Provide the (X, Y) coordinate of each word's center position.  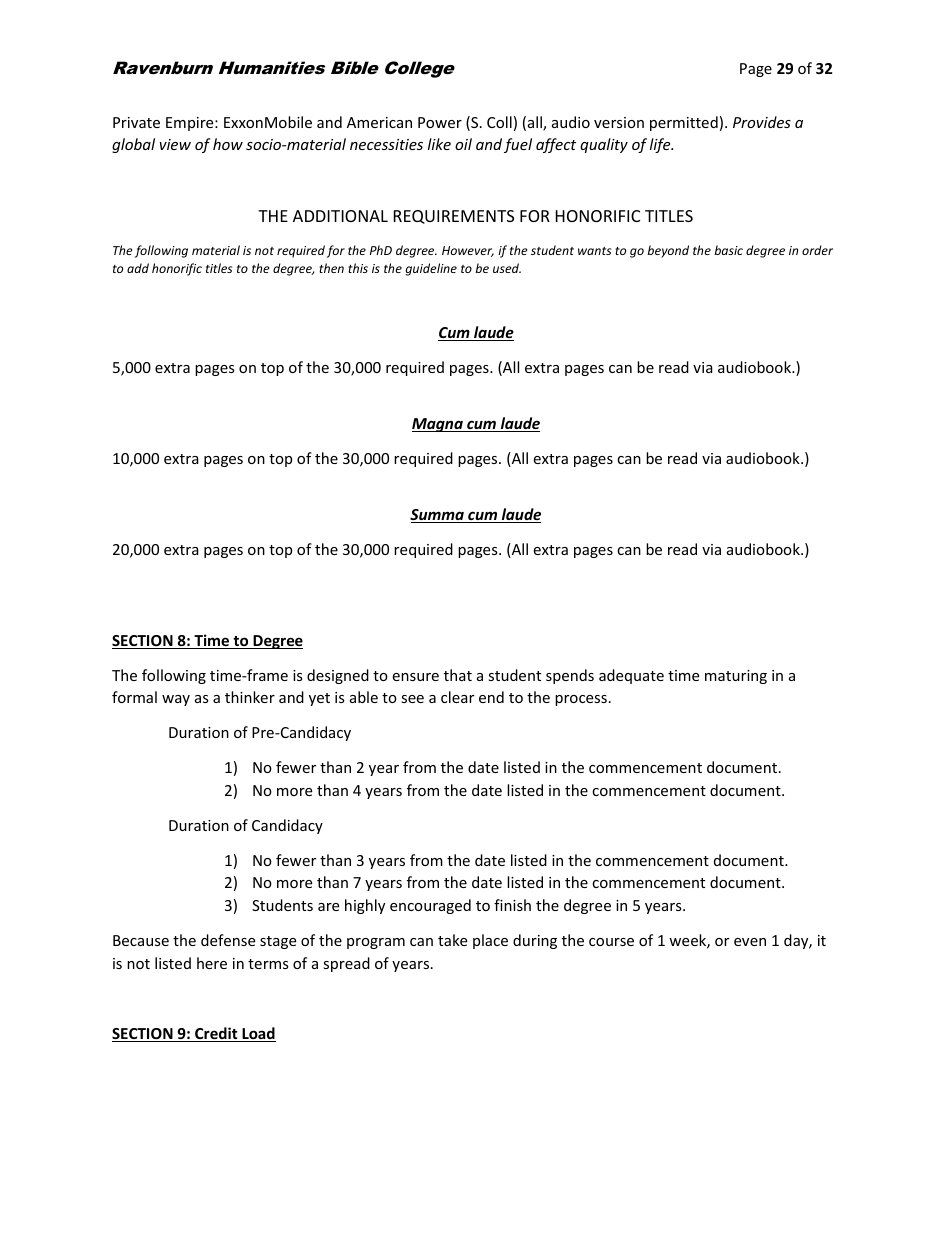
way (176, 700)
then (331, 268)
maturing (736, 677)
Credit (216, 1034)
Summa (438, 516)
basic (728, 250)
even (750, 942)
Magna (438, 425)
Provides (762, 122)
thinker (250, 697)
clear (457, 697)
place (490, 941)
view (175, 144)
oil (463, 144)
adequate (631, 676)
